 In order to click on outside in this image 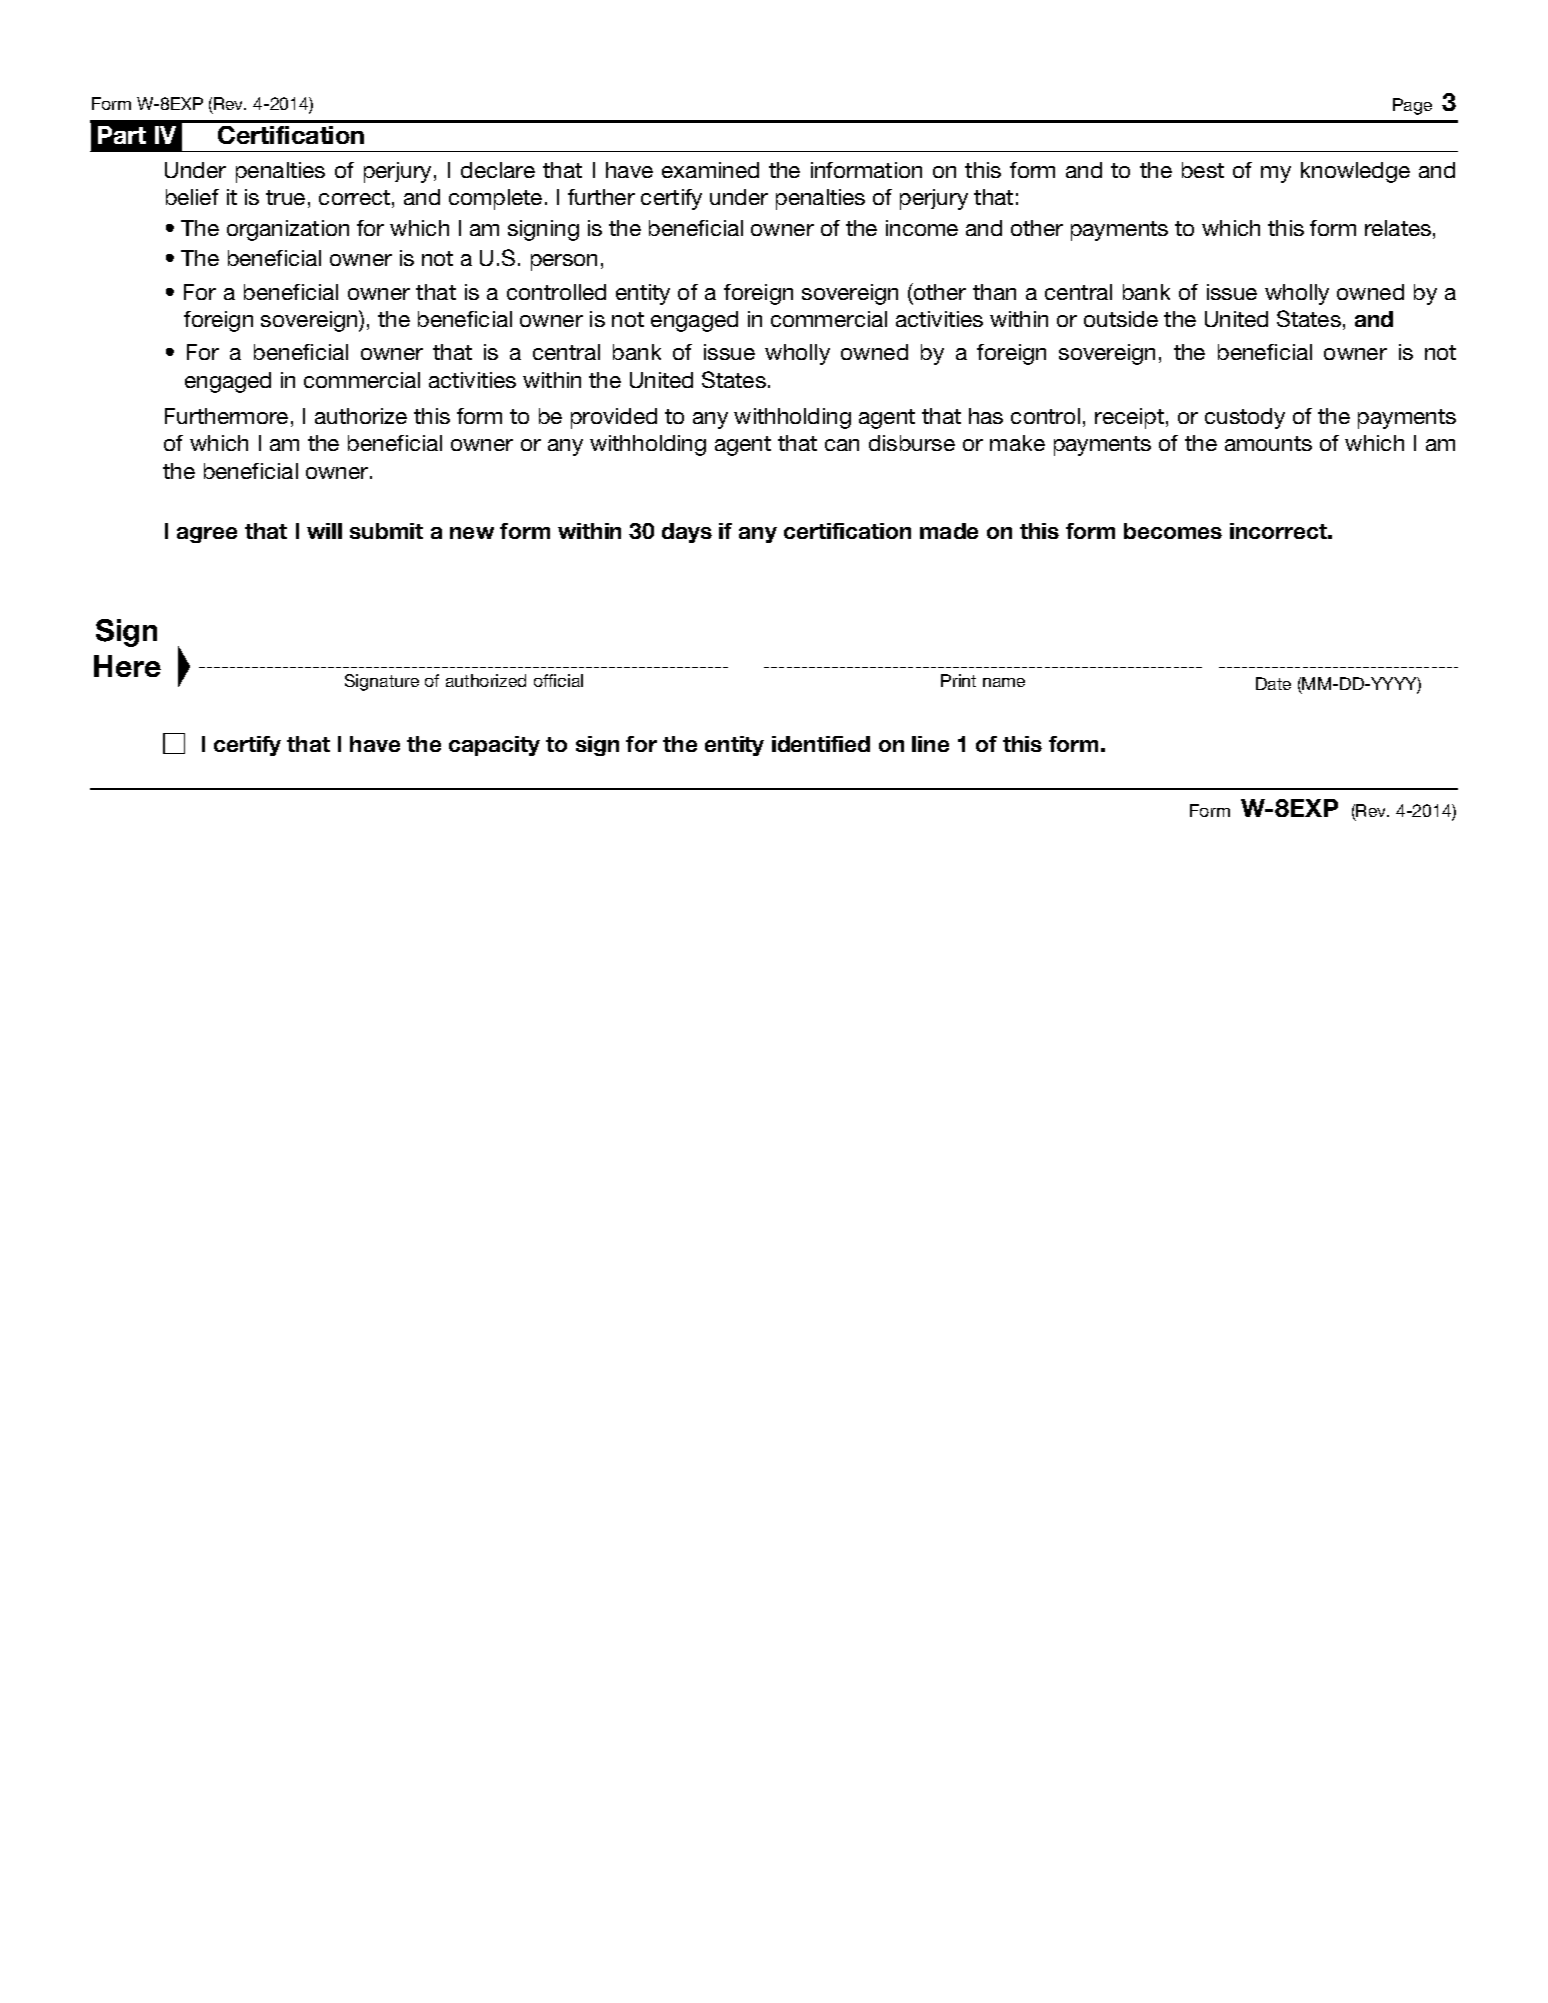, I will do `click(1121, 319)`.
